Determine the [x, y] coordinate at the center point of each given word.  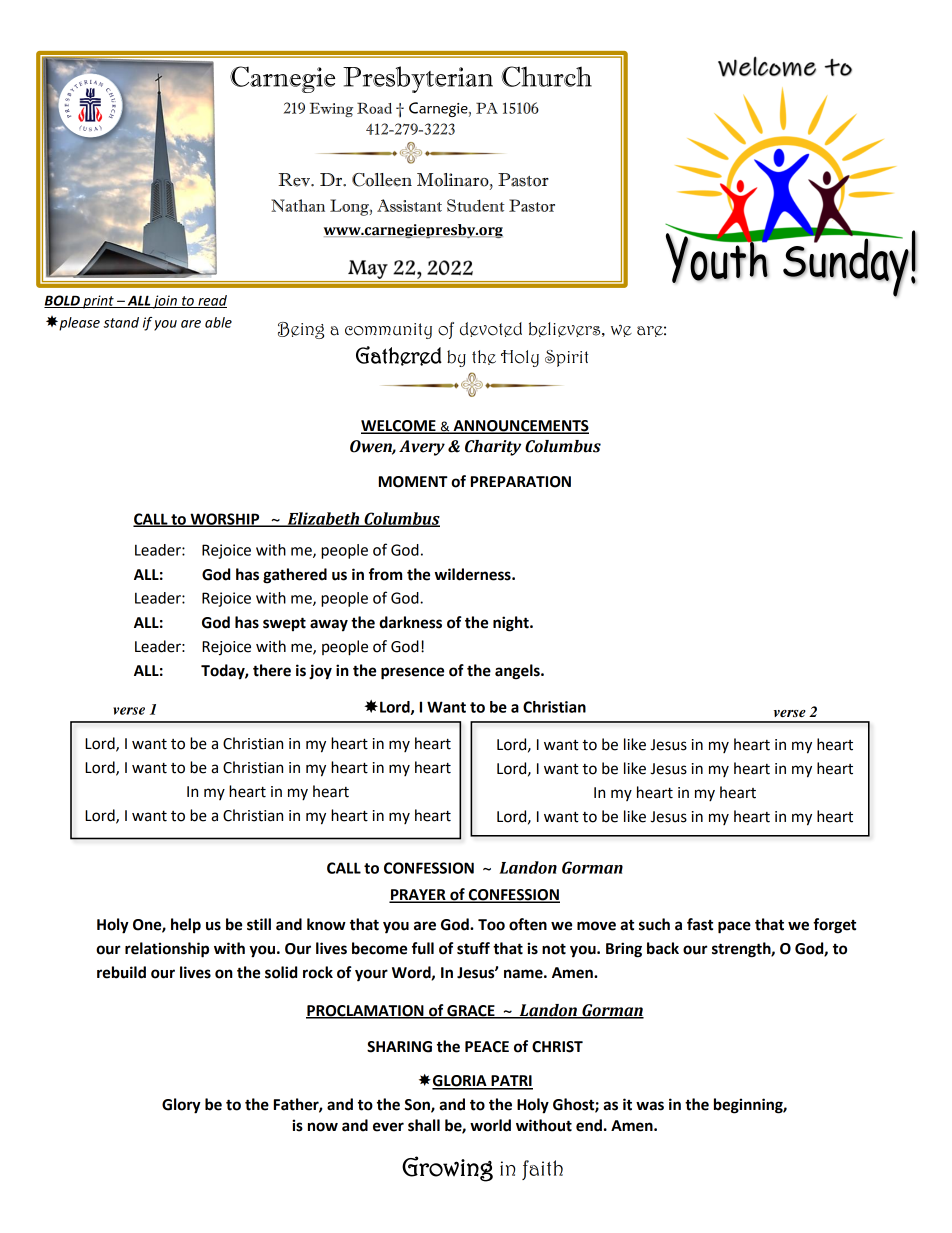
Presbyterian [418, 79]
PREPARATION [521, 482]
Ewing [331, 110]
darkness [410, 622]
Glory [181, 1106]
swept [284, 624]
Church [546, 76]
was [650, 1106]
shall [424, 1125]
